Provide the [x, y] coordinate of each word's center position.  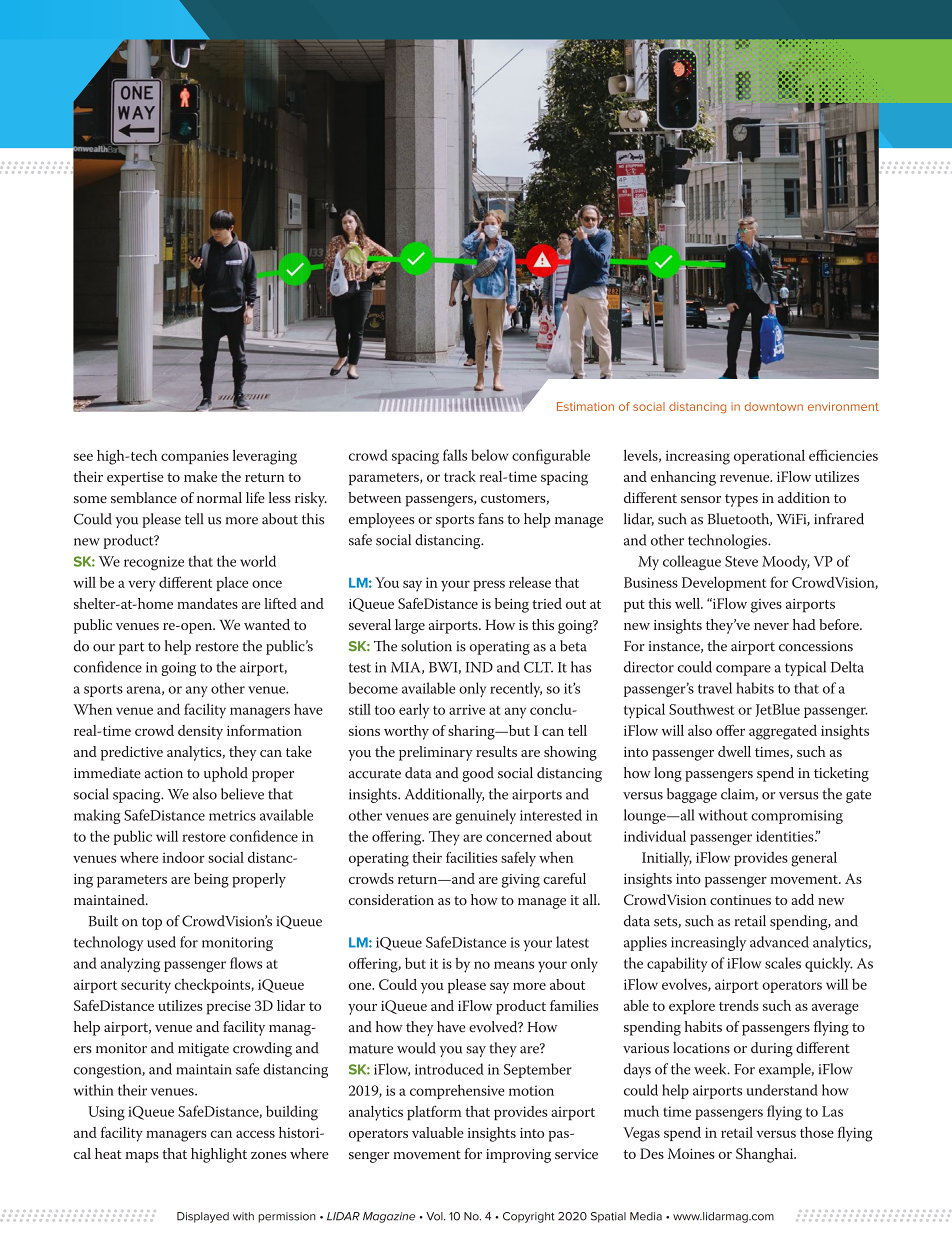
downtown [774, 406]
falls [455, 455]
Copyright [529, 1217]
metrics [232, 815]
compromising [797, 817]
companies [195, 457]
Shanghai [766, 1155]
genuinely [485, 816]
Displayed [203, 1217]
